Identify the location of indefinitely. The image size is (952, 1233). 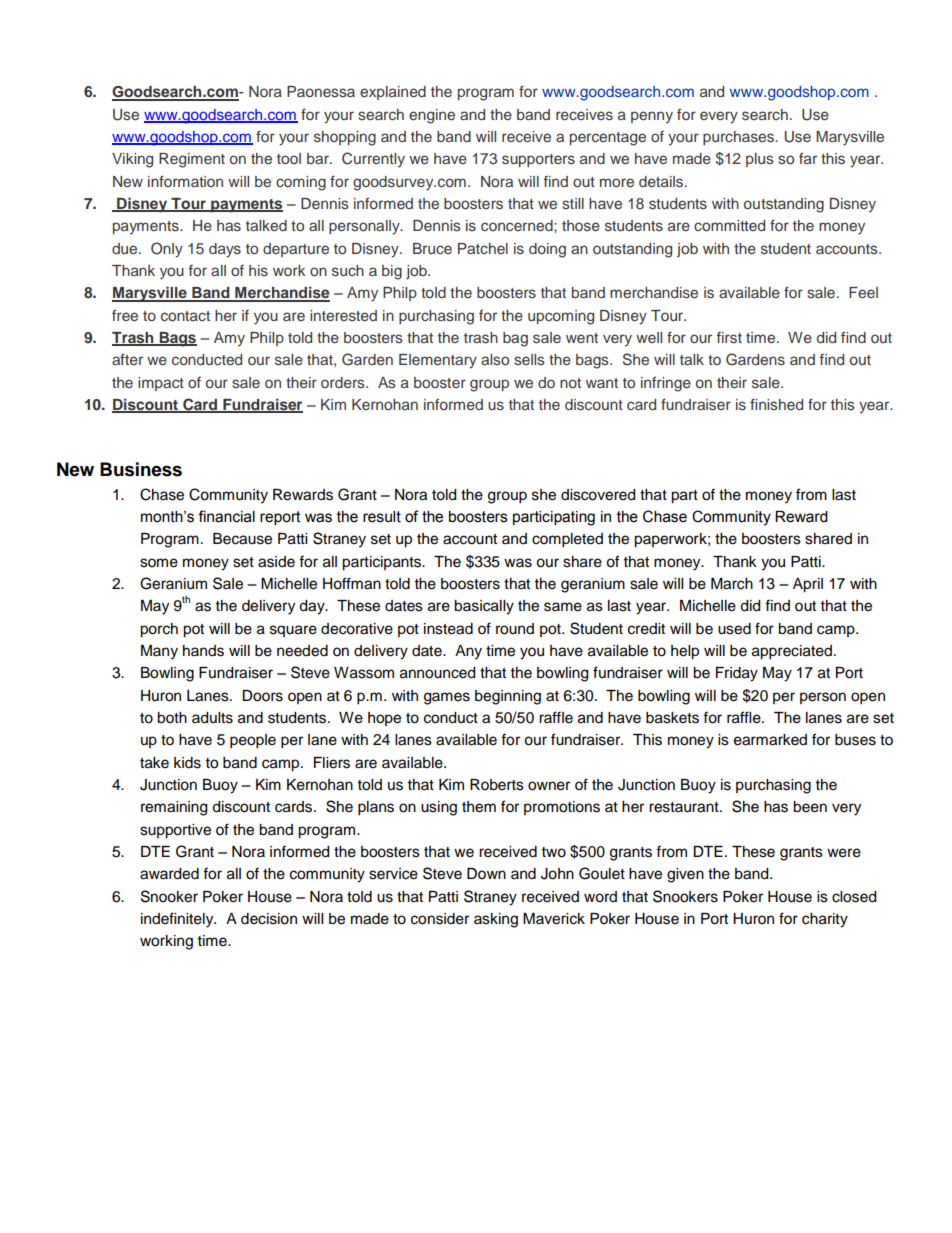
(178, 920).
